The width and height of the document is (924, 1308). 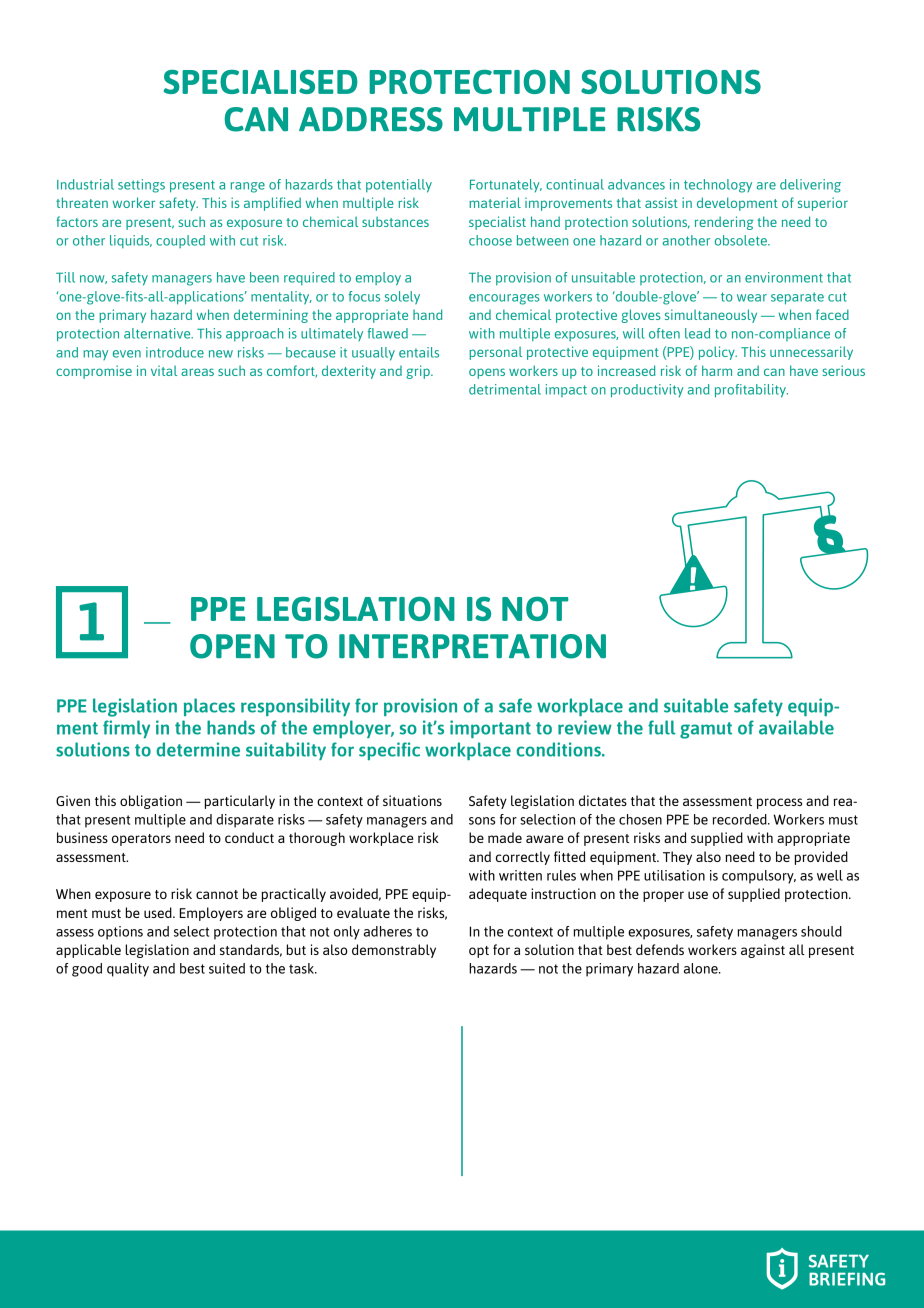 What do you see at coordinates (371, 119) in the document?
I see `ADDRESS` at bounding box center [371, 119].
